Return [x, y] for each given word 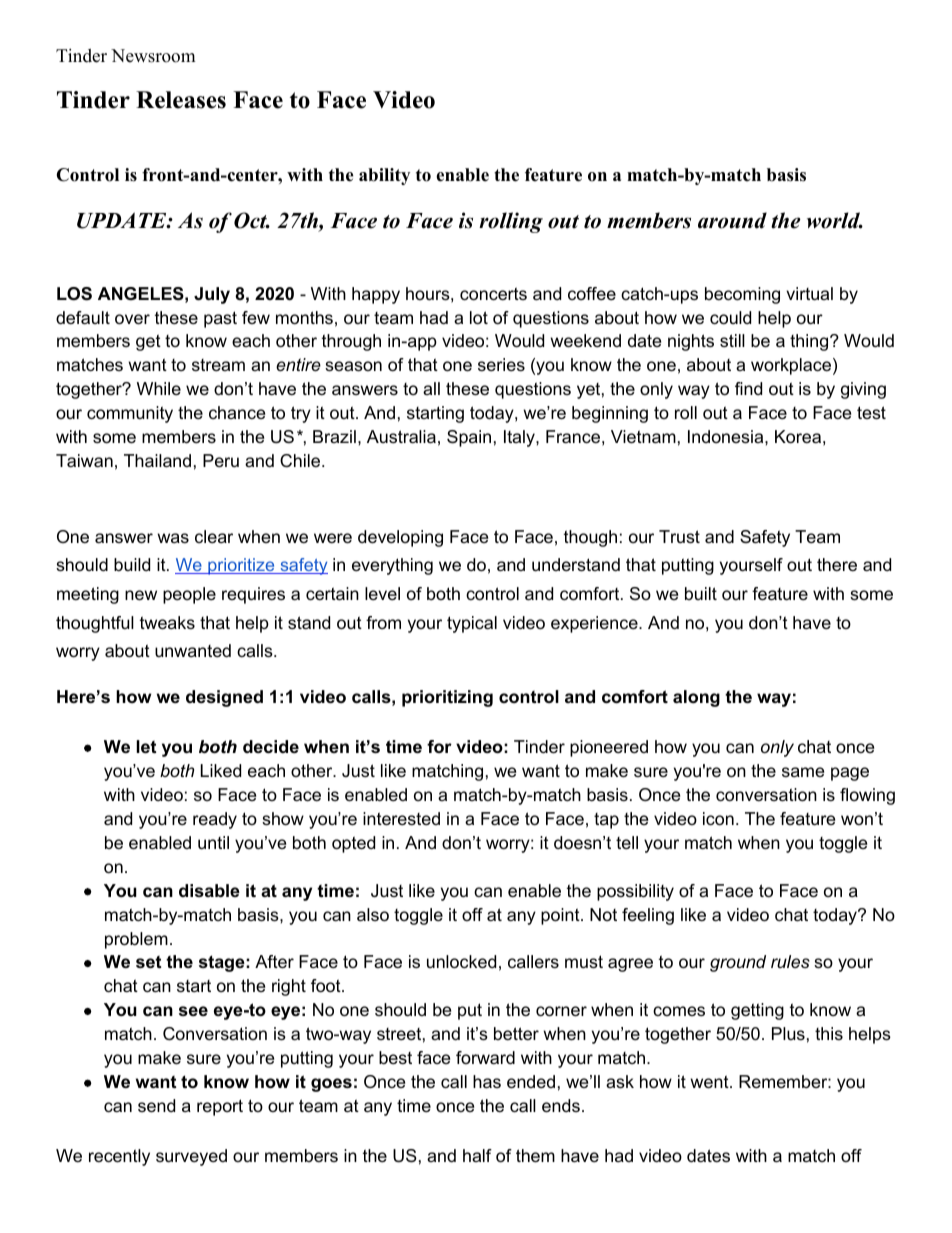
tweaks [167, 623]
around [732, 220]
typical [472, 624]
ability [384, 176]
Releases [181, 100]
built [701, 593]
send [156, 1106]
